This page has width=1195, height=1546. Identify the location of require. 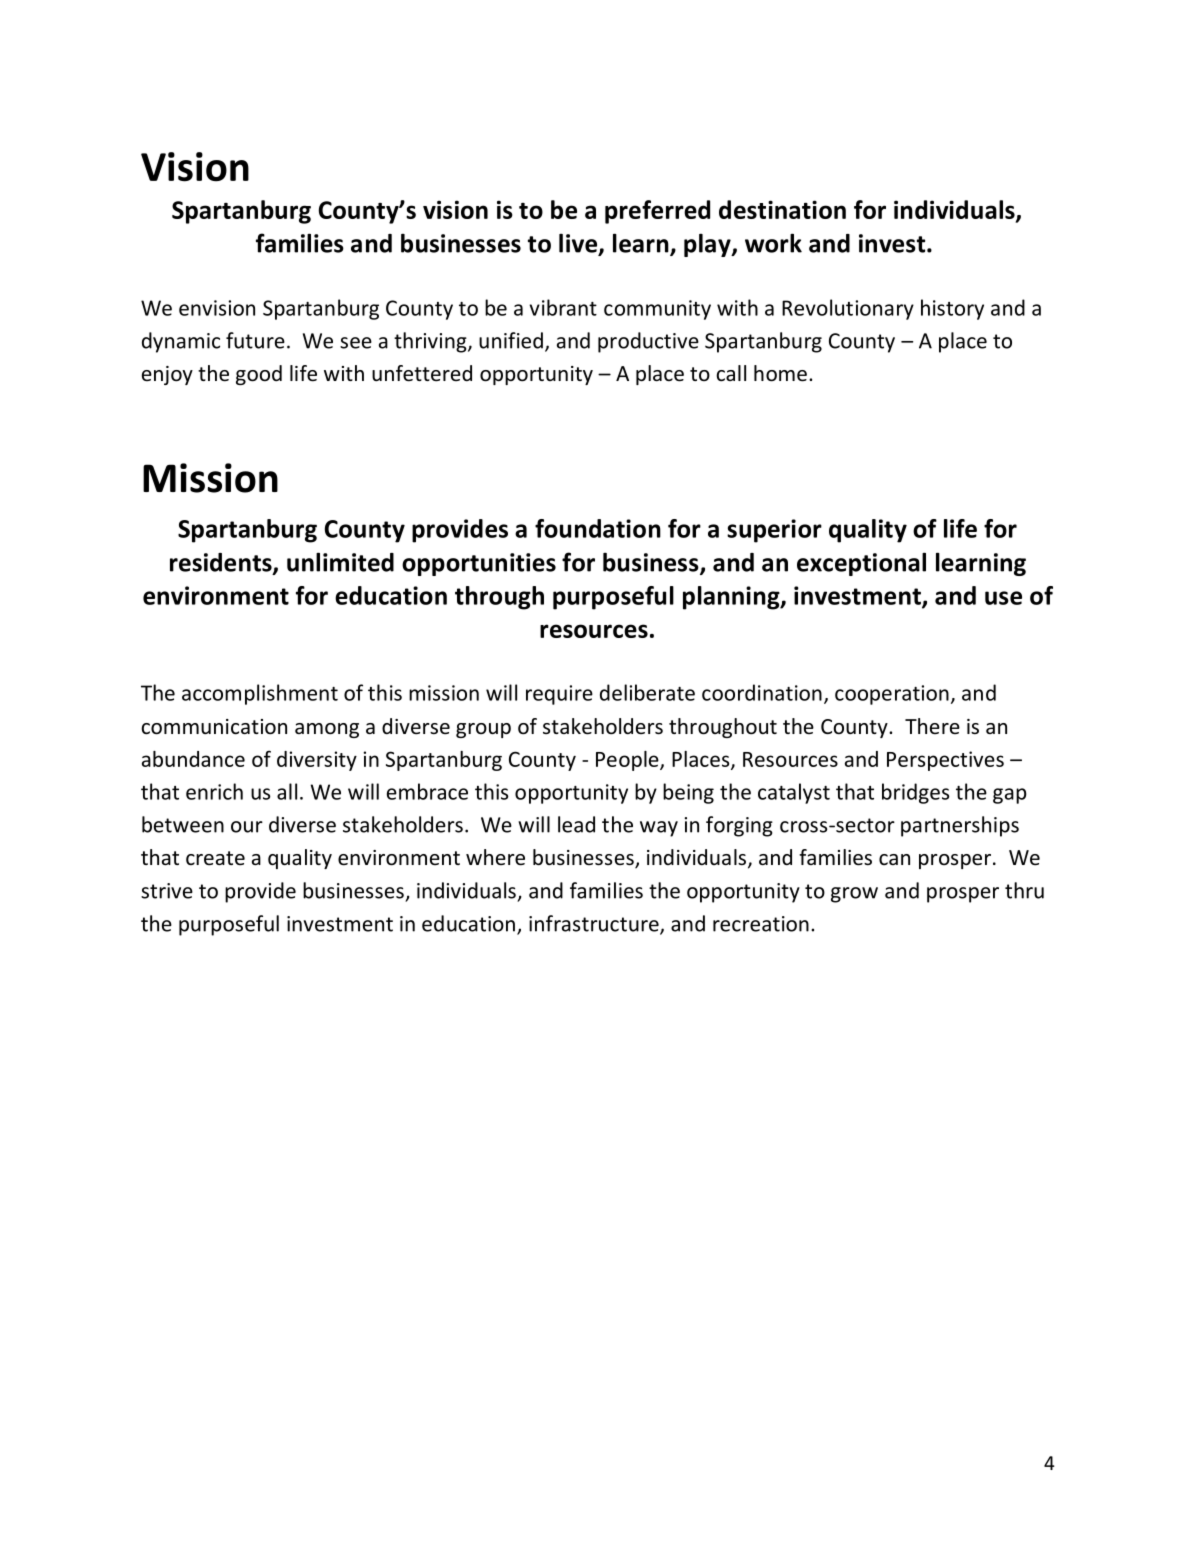
(559, 695).
